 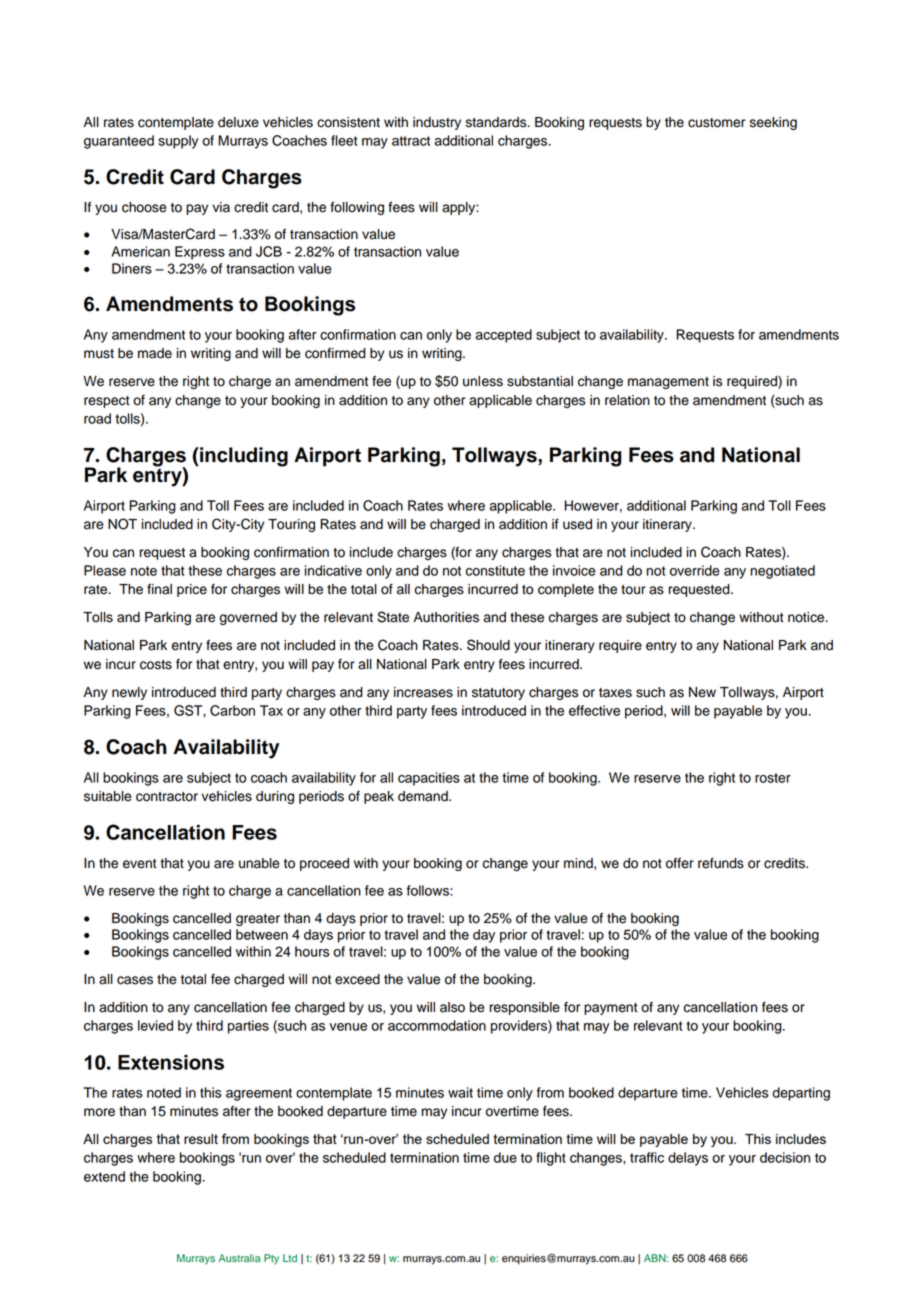 What do you see at coordinates (437, 123) in the image?
I see `industry` at bounding box center [437, 123].
